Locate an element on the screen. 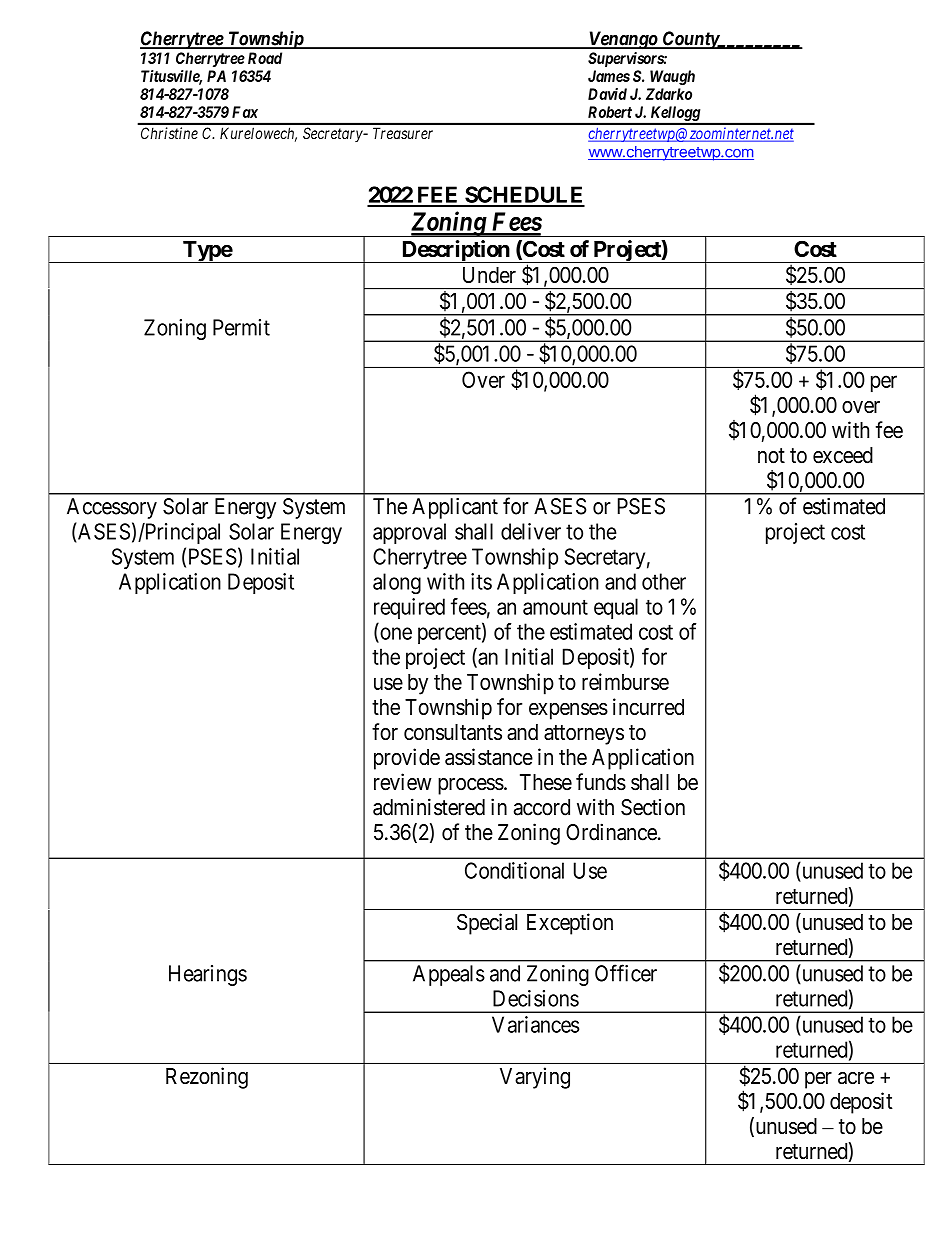 The width and height of the screenshot is (952, 1233). other is located at coordinates (664, 581).
